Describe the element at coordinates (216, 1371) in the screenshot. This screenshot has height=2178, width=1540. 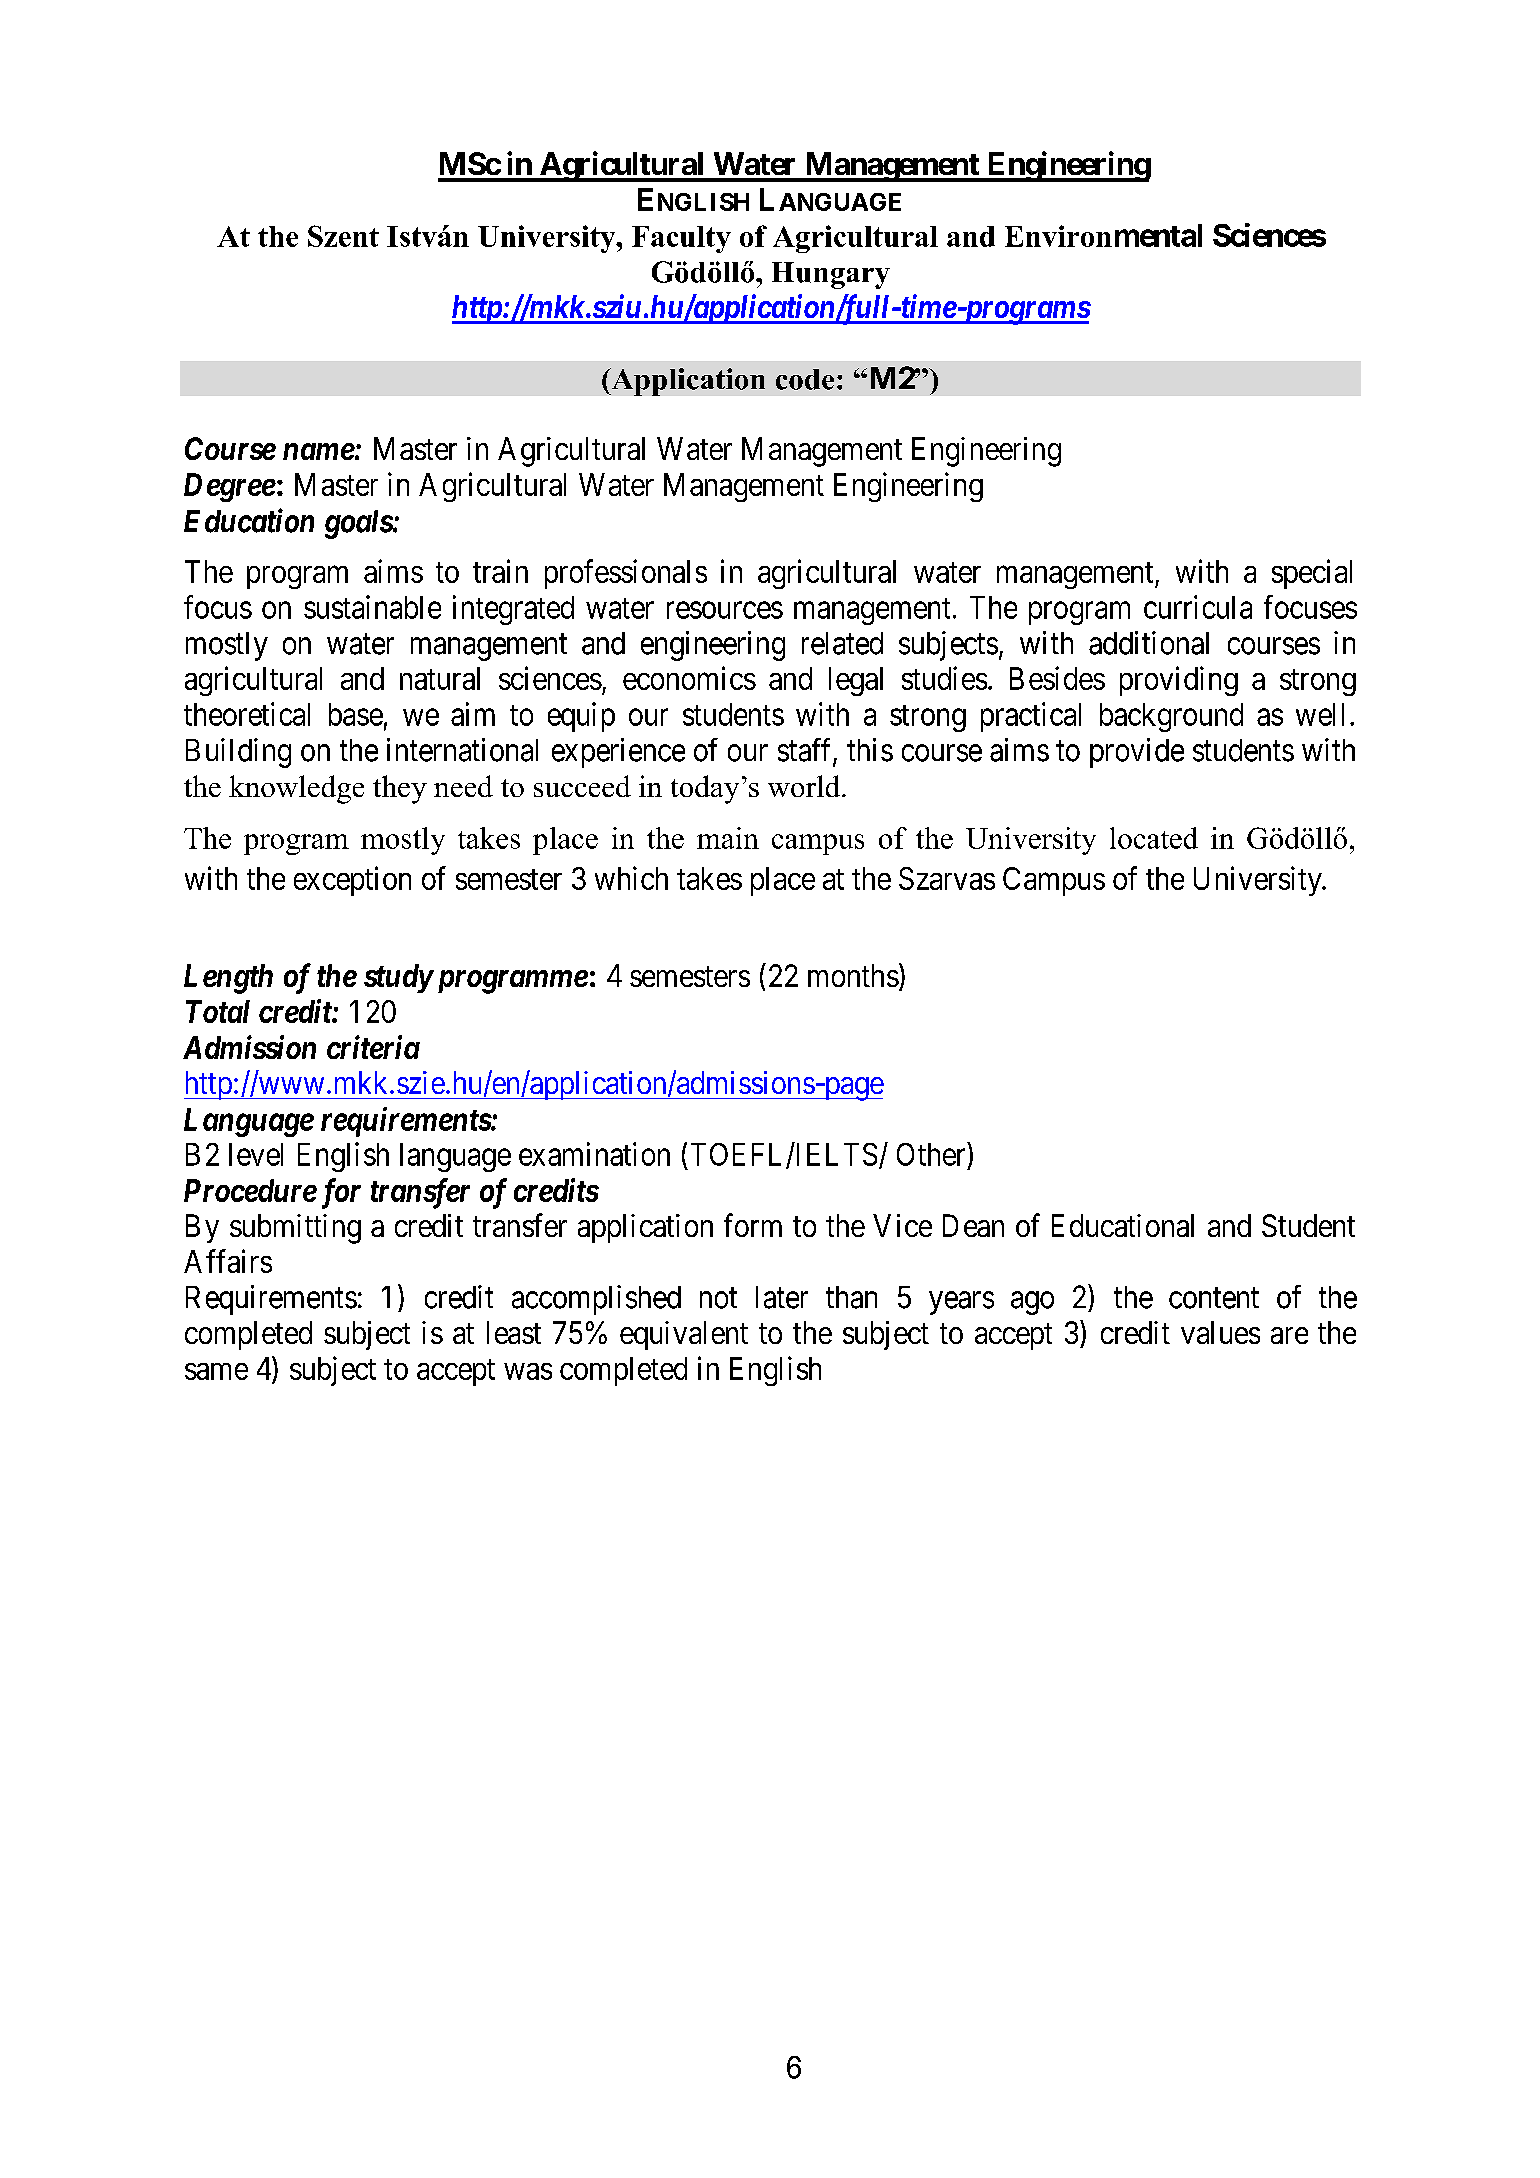
I see `same` at that location.
